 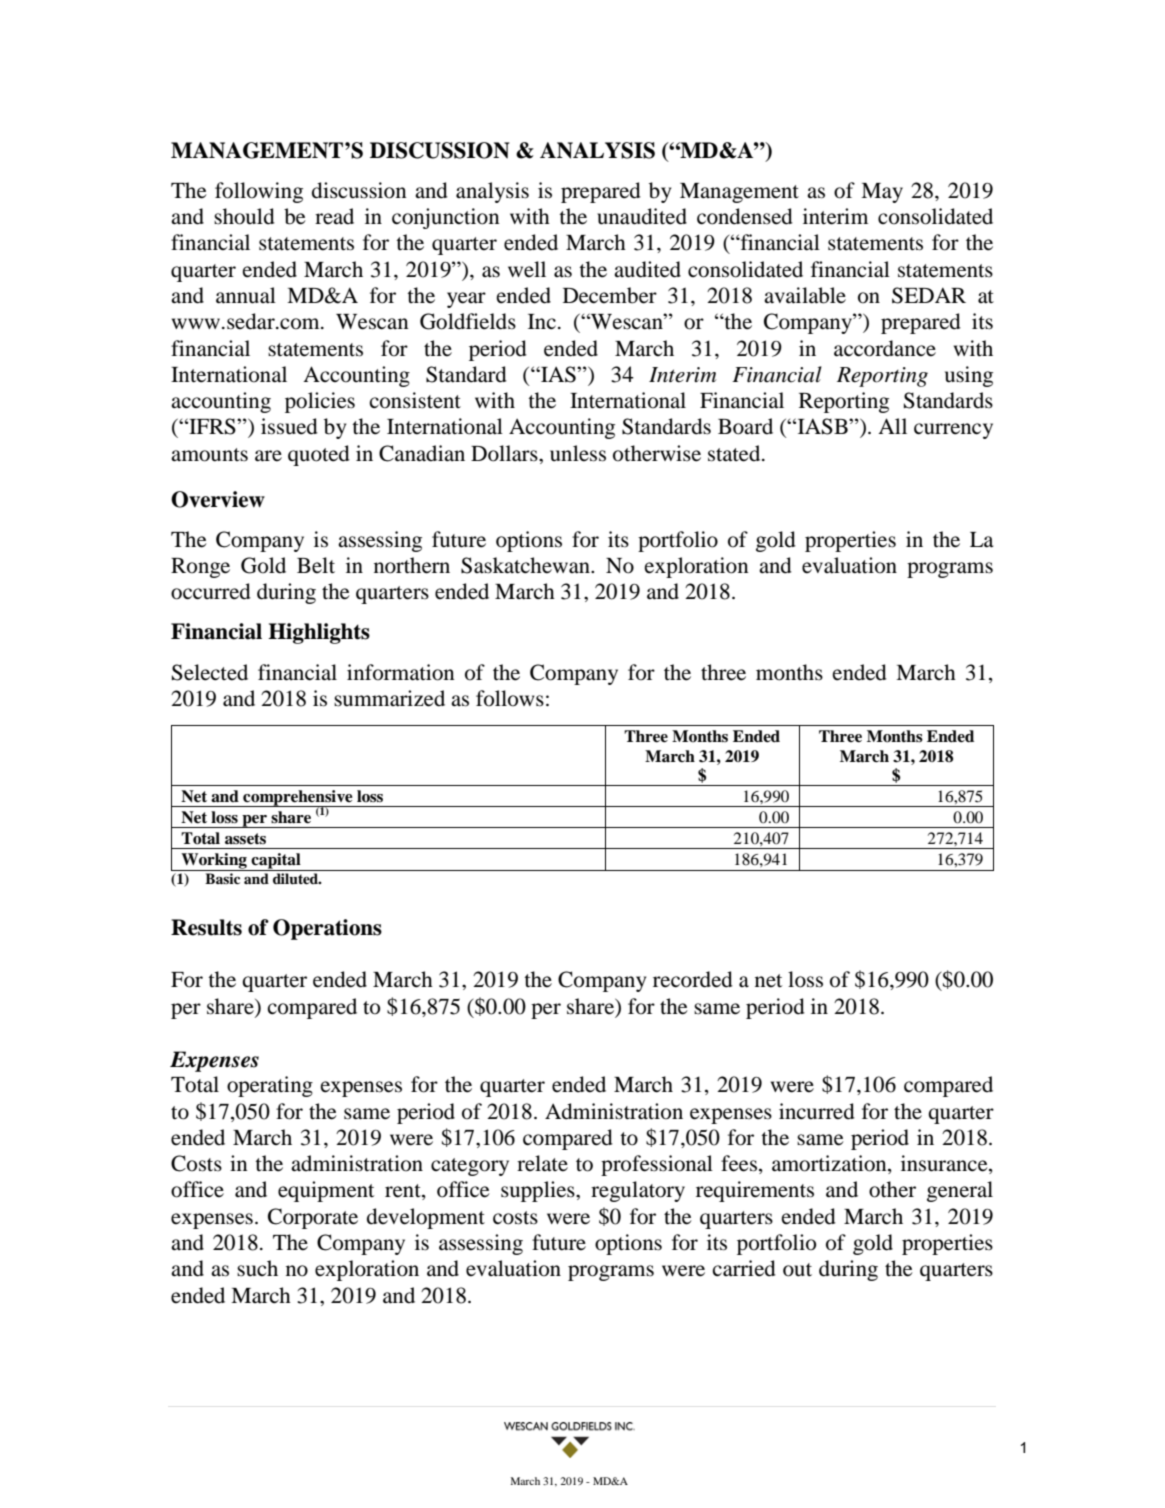 I want to click on Corporate, so click(x=313, y=1218).
